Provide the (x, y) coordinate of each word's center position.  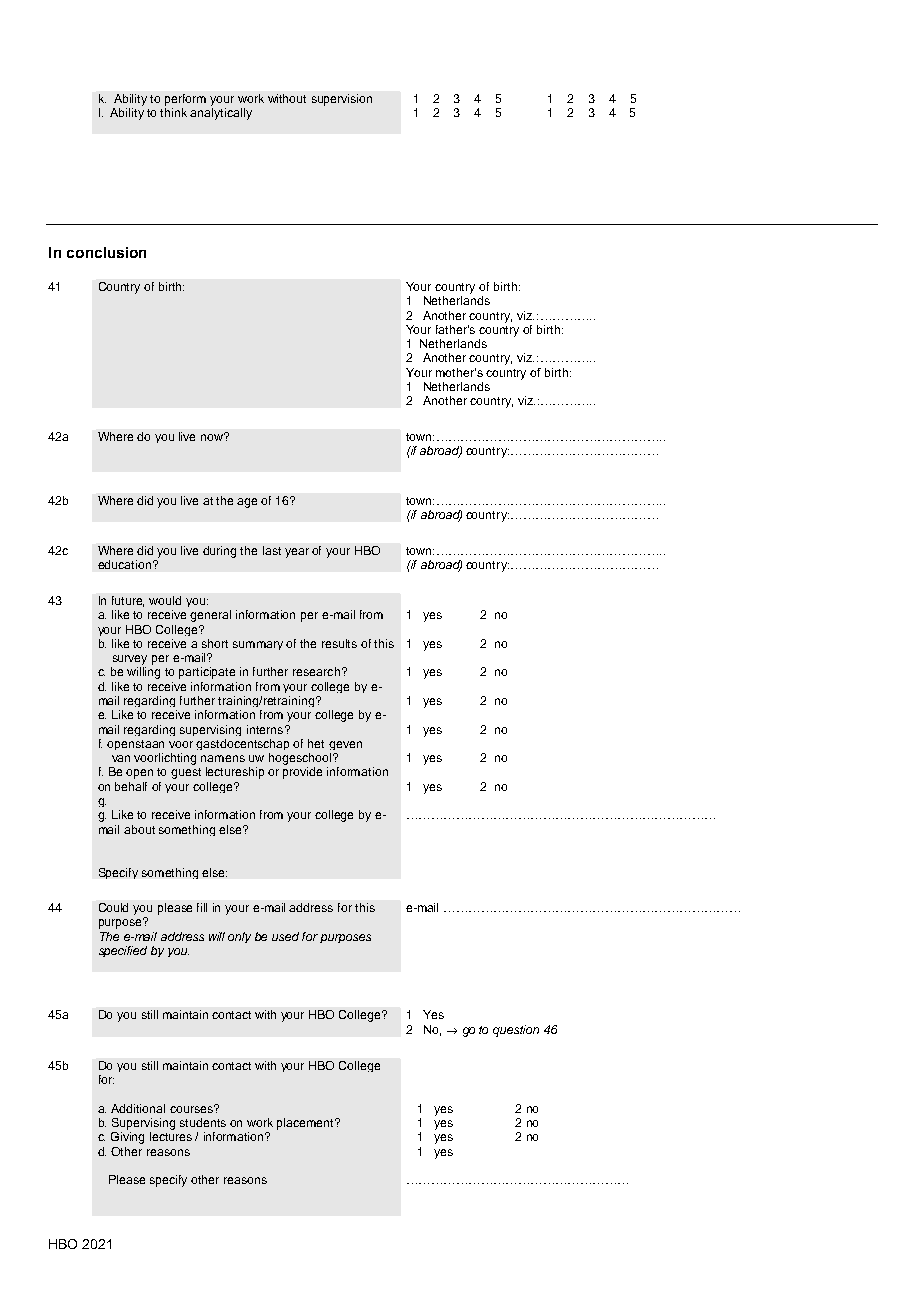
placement (307, 1124)
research (316, 671)
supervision (342, 100)
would (165, 600)
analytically (221, 114)
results (339, 643)
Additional (138, 1108)
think (173, 112)
